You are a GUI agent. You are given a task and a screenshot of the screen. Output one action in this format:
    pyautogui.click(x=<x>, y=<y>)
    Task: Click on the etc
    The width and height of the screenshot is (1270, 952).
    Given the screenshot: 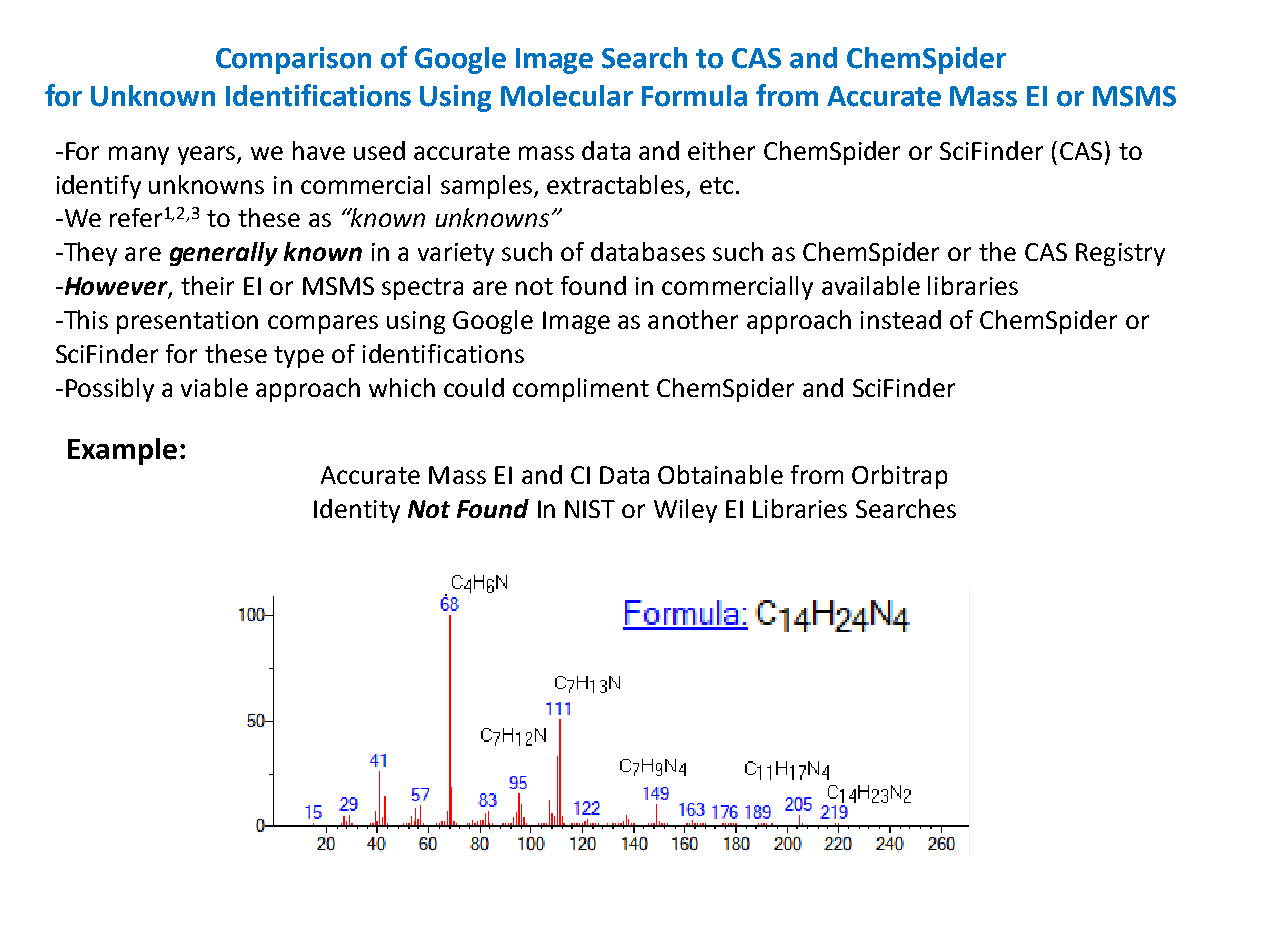 What is the action you would take?
    pyautogui.click(x=716, y=185)
